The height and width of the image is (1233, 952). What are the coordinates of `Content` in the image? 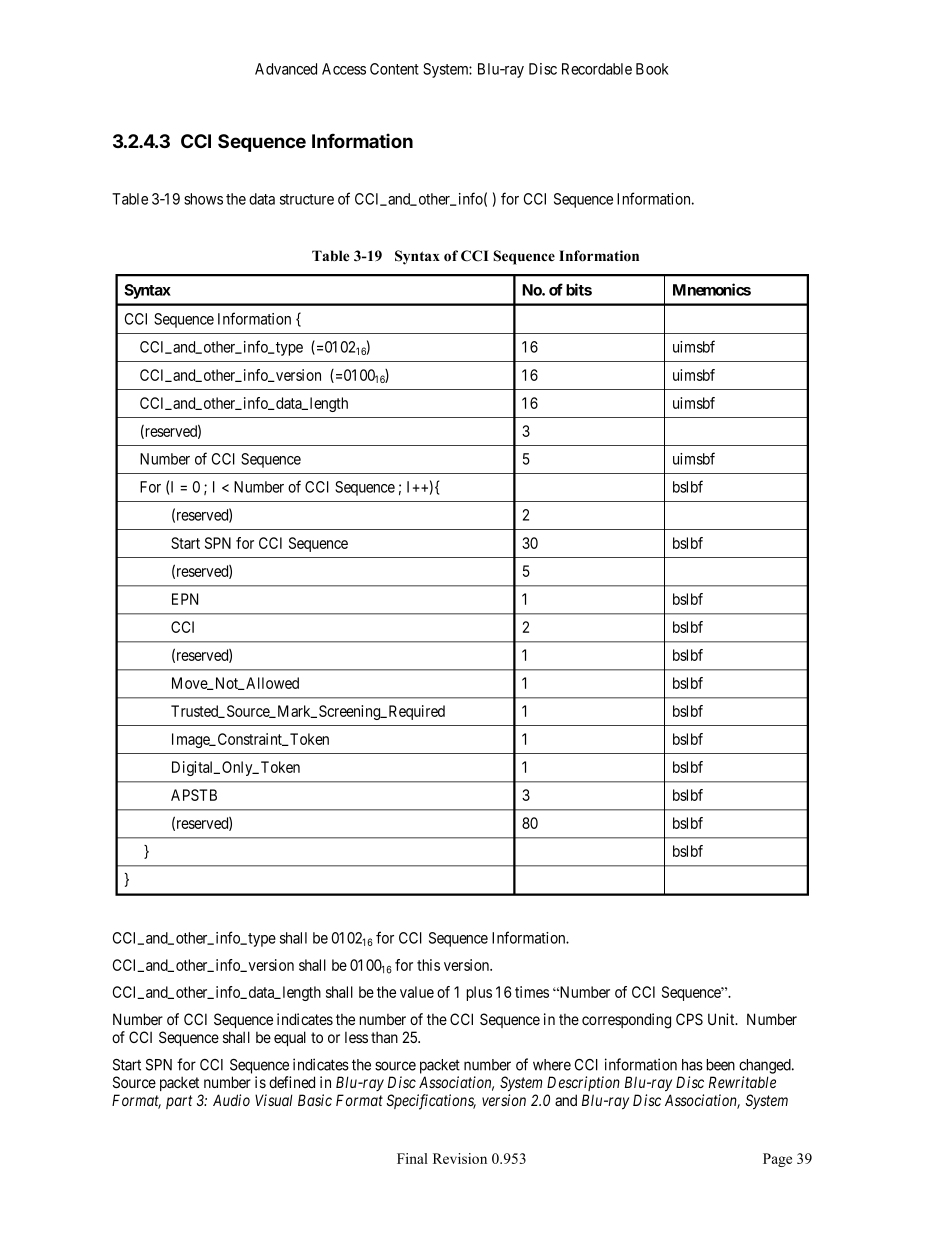 It's located at (394, 69).
